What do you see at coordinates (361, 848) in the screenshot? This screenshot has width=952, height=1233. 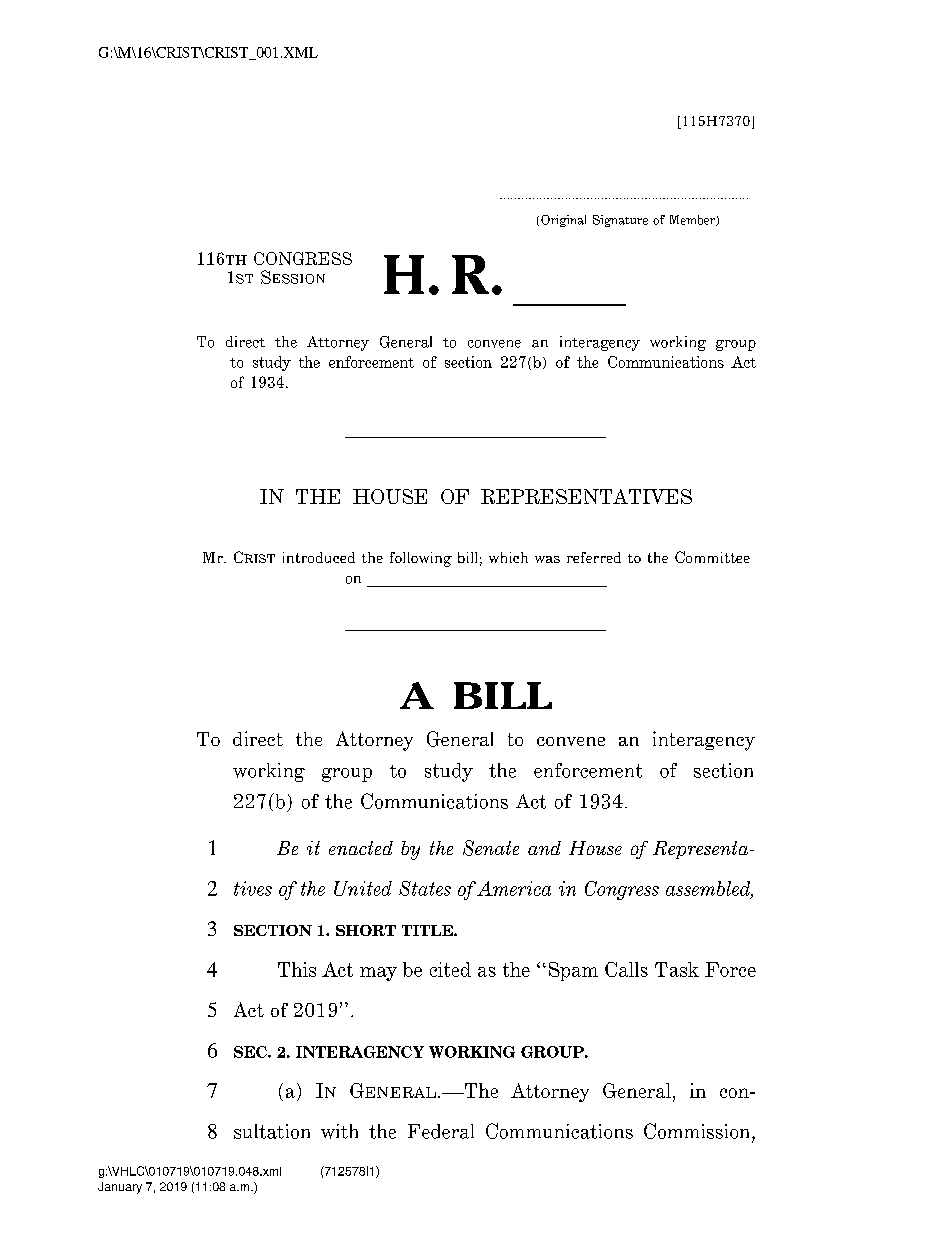 I see `enacted` at bounding box center [361, 848].
